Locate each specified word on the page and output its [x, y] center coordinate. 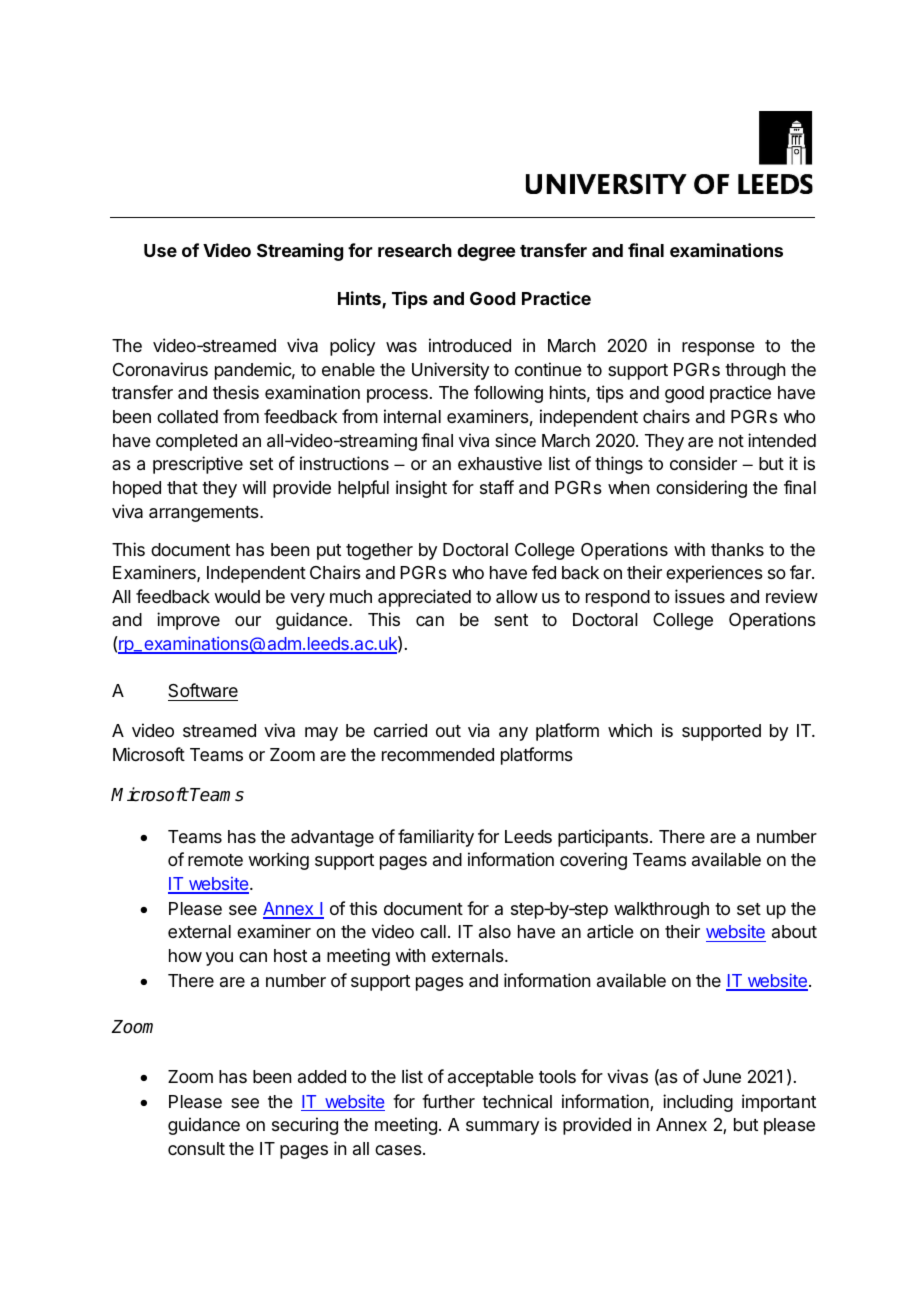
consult [196, 1148]
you [219, 959]
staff [497, 487]
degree [486, 252]
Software [203, 692]
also [495, 931]
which [630, 730]
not [731, 441]
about [794, 931]
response [718, 349]
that [182, 487]
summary [502, 1128]
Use [160, 250]
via [478, 730]
